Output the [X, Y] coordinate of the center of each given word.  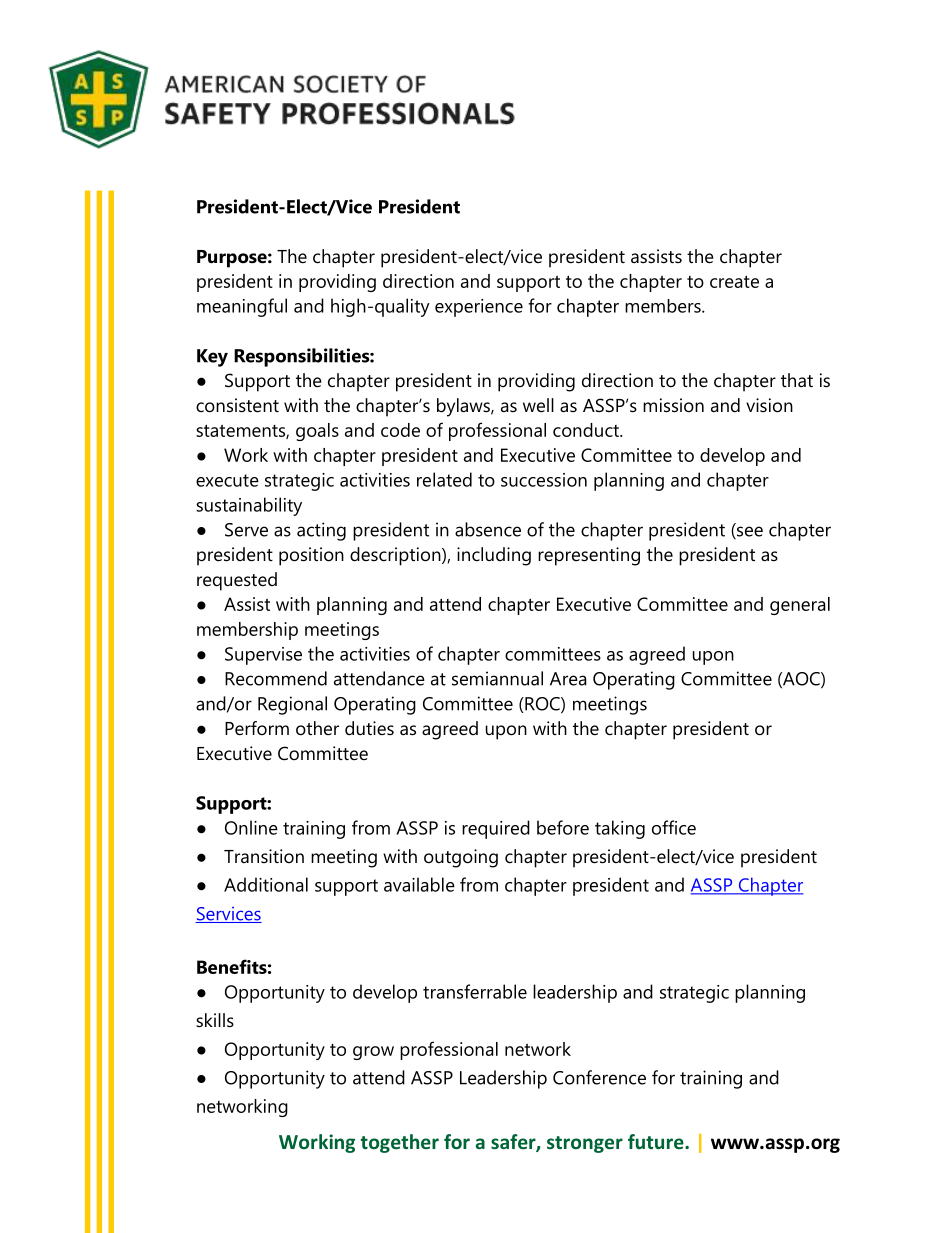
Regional [292, 705]
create [734, 281]
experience [479, 308]
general [800, 606]
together [400, 1143]
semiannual [497, 678]
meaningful [242, 307]
